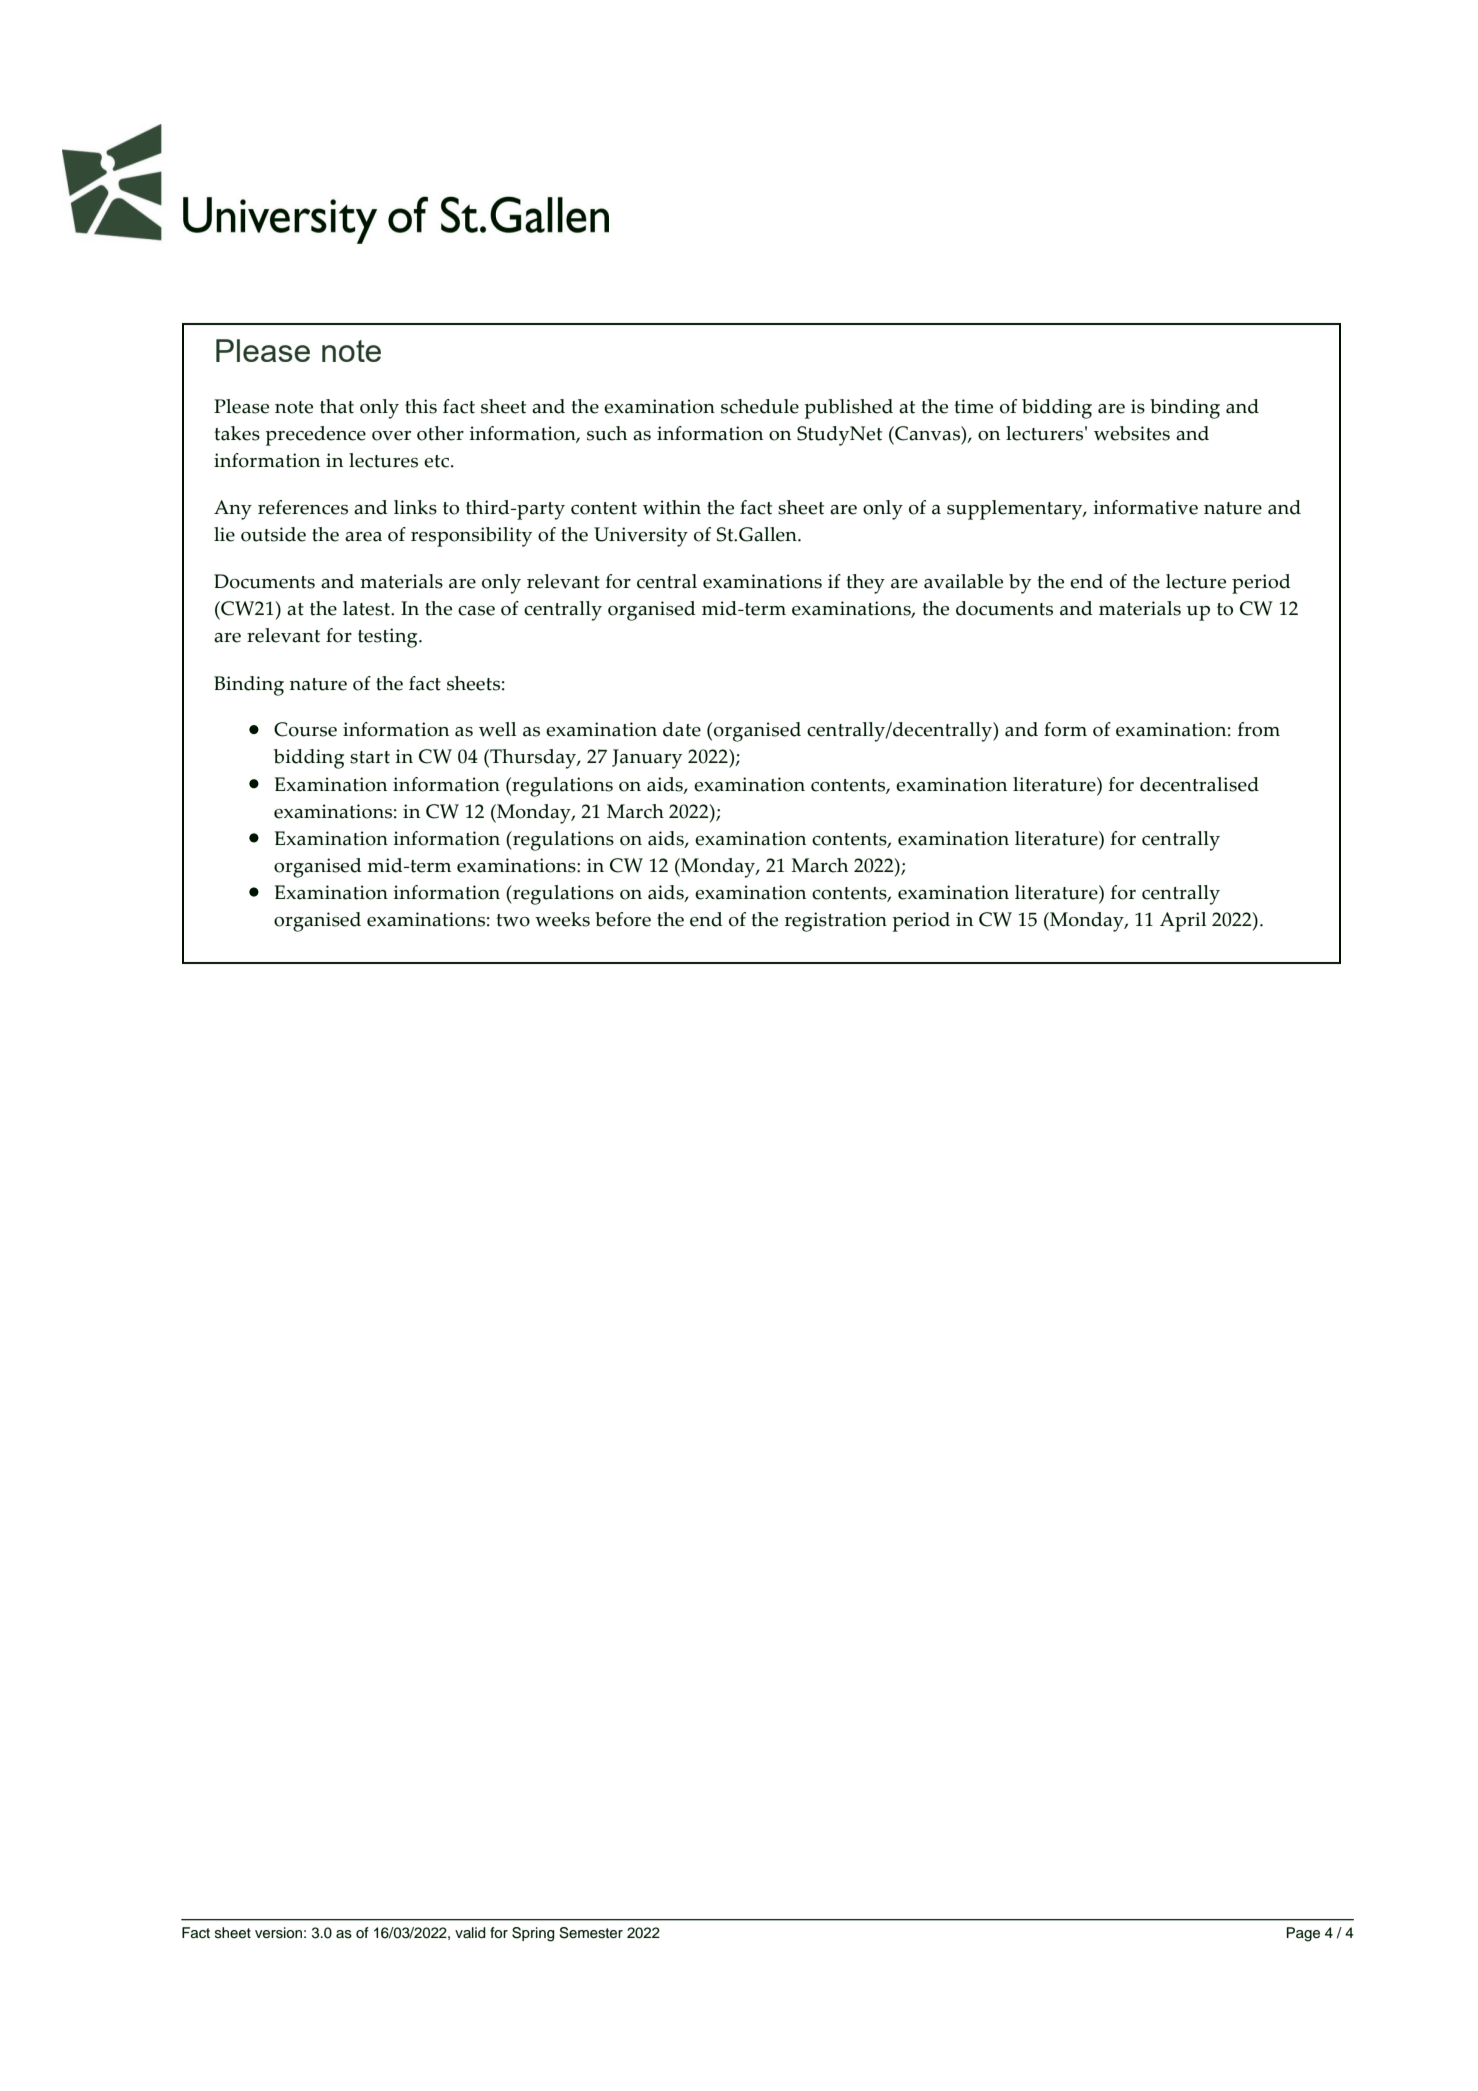 This screenshot has width=1478, height=2091. Describe the element at coordinates (513, 920) in the screenshot. I see `two` at that location.
